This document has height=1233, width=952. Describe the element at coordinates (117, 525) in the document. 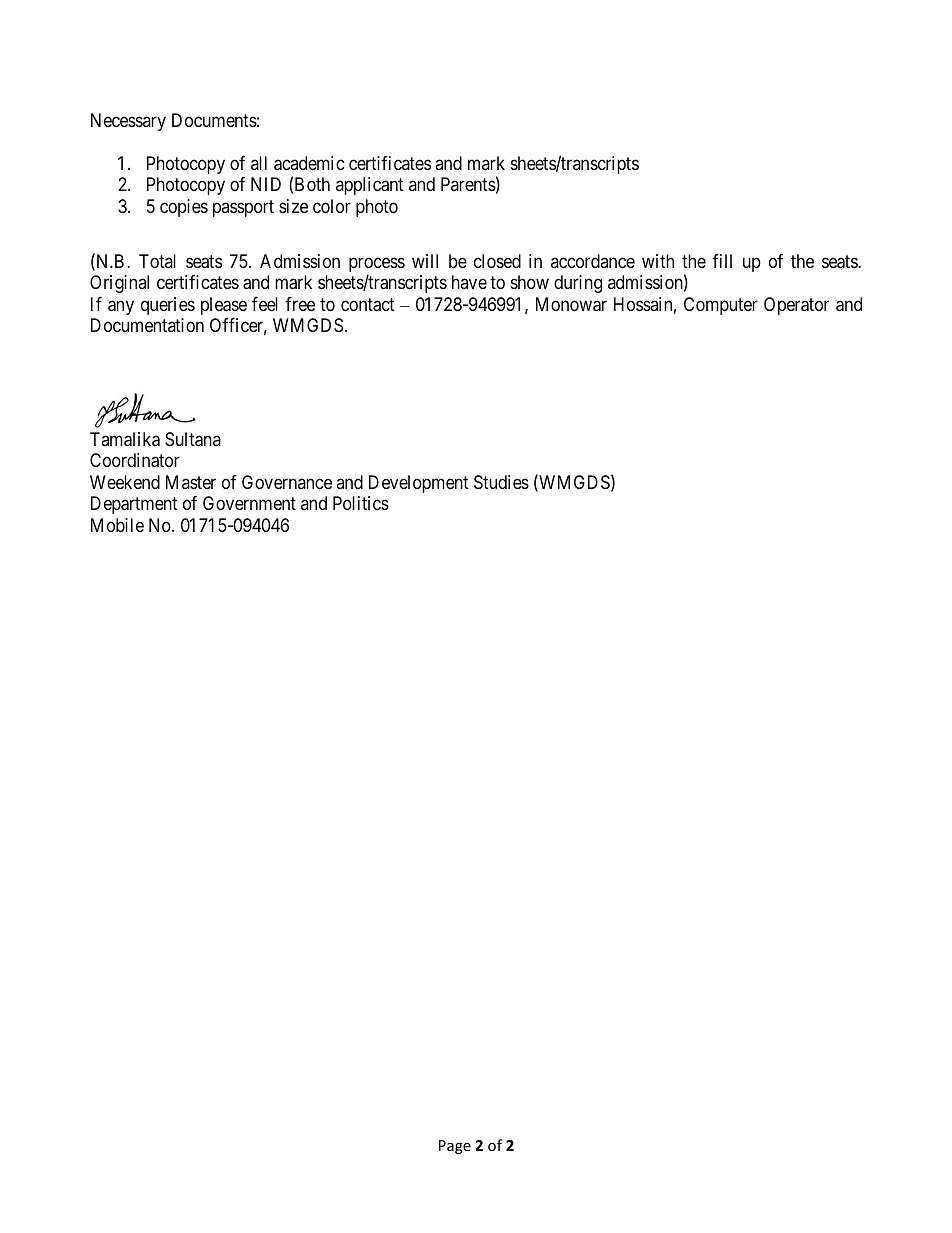

I see `Mobile` at that location.
